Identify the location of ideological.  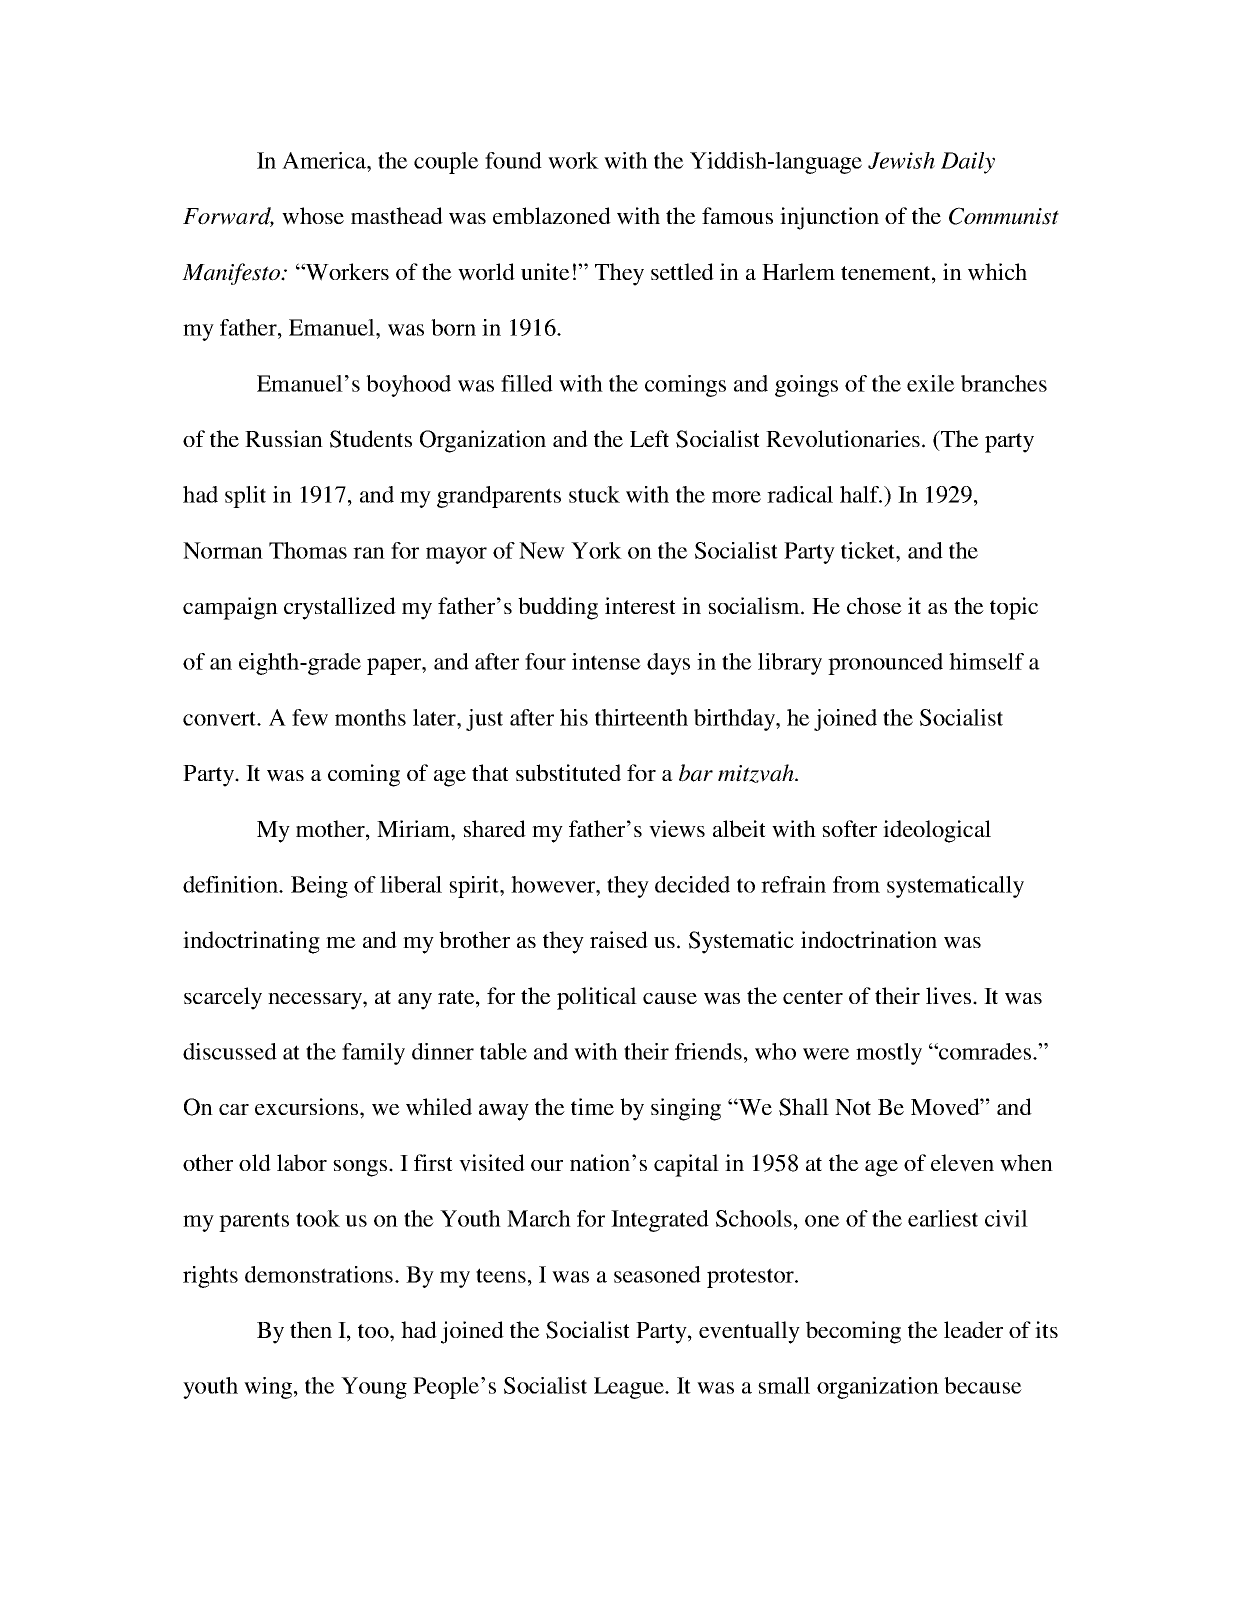
(937, 831).
